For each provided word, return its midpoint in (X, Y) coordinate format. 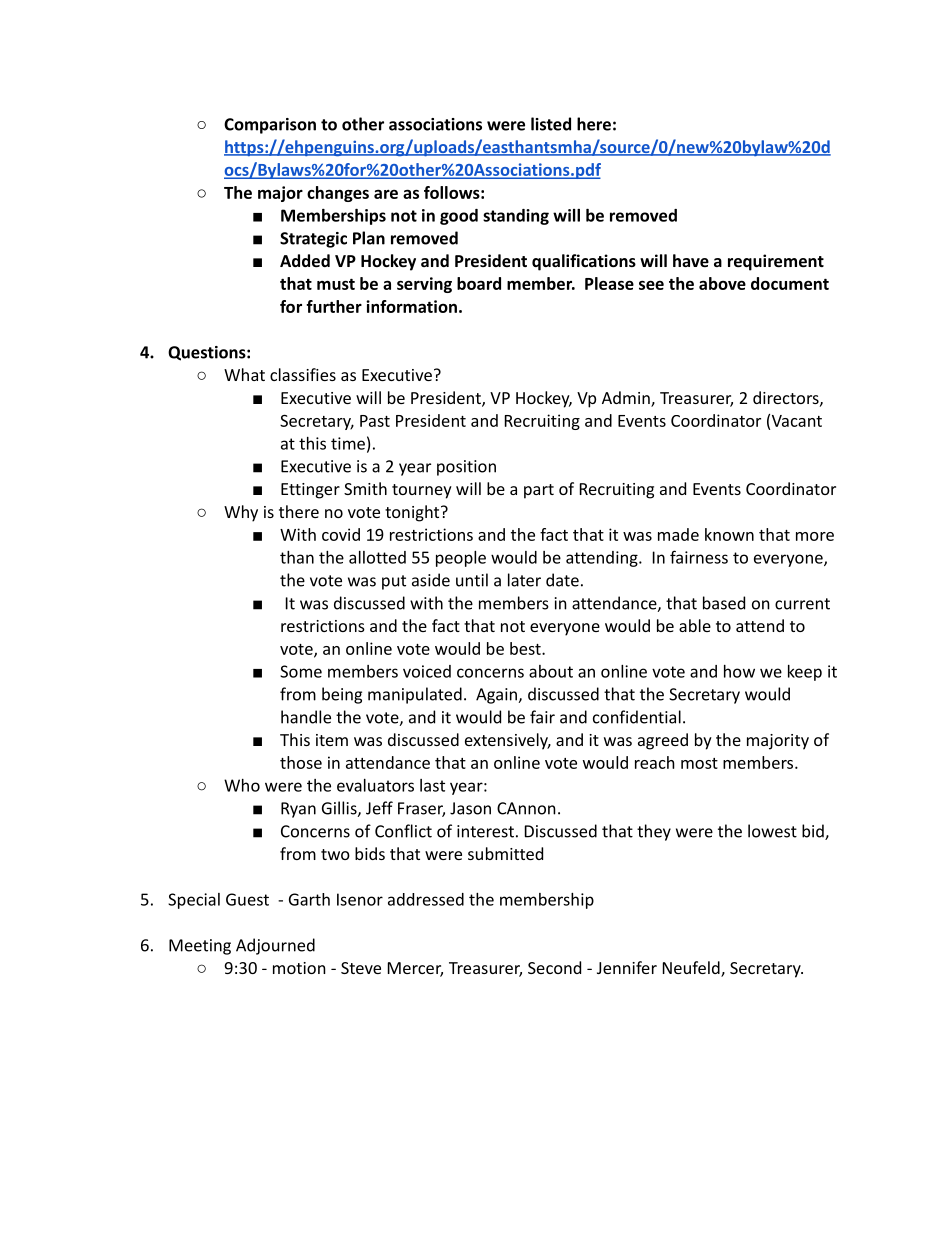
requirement (776, 262)
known (729, 534)
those (301, 762)
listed (551, 124)
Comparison (270, 126)
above (722, 283)
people (461, 559)
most (699, 763)
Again (497, 696)
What (244, 374)
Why (241, 513)
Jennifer (627, 967)
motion (299, 968)
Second (554, 967)
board (479, 283)
